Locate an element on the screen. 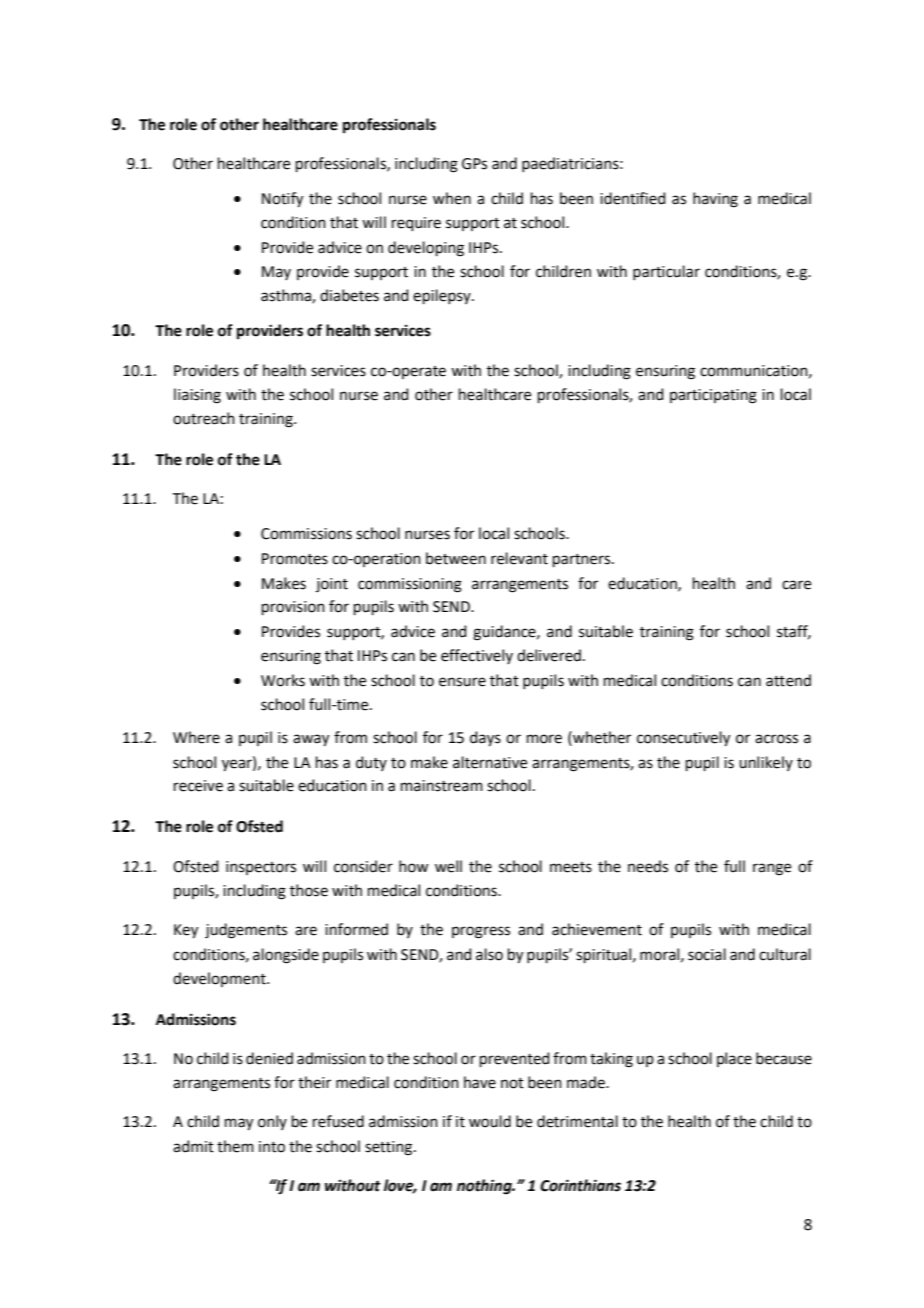  inspectors is located at coordinates (261, 868).
